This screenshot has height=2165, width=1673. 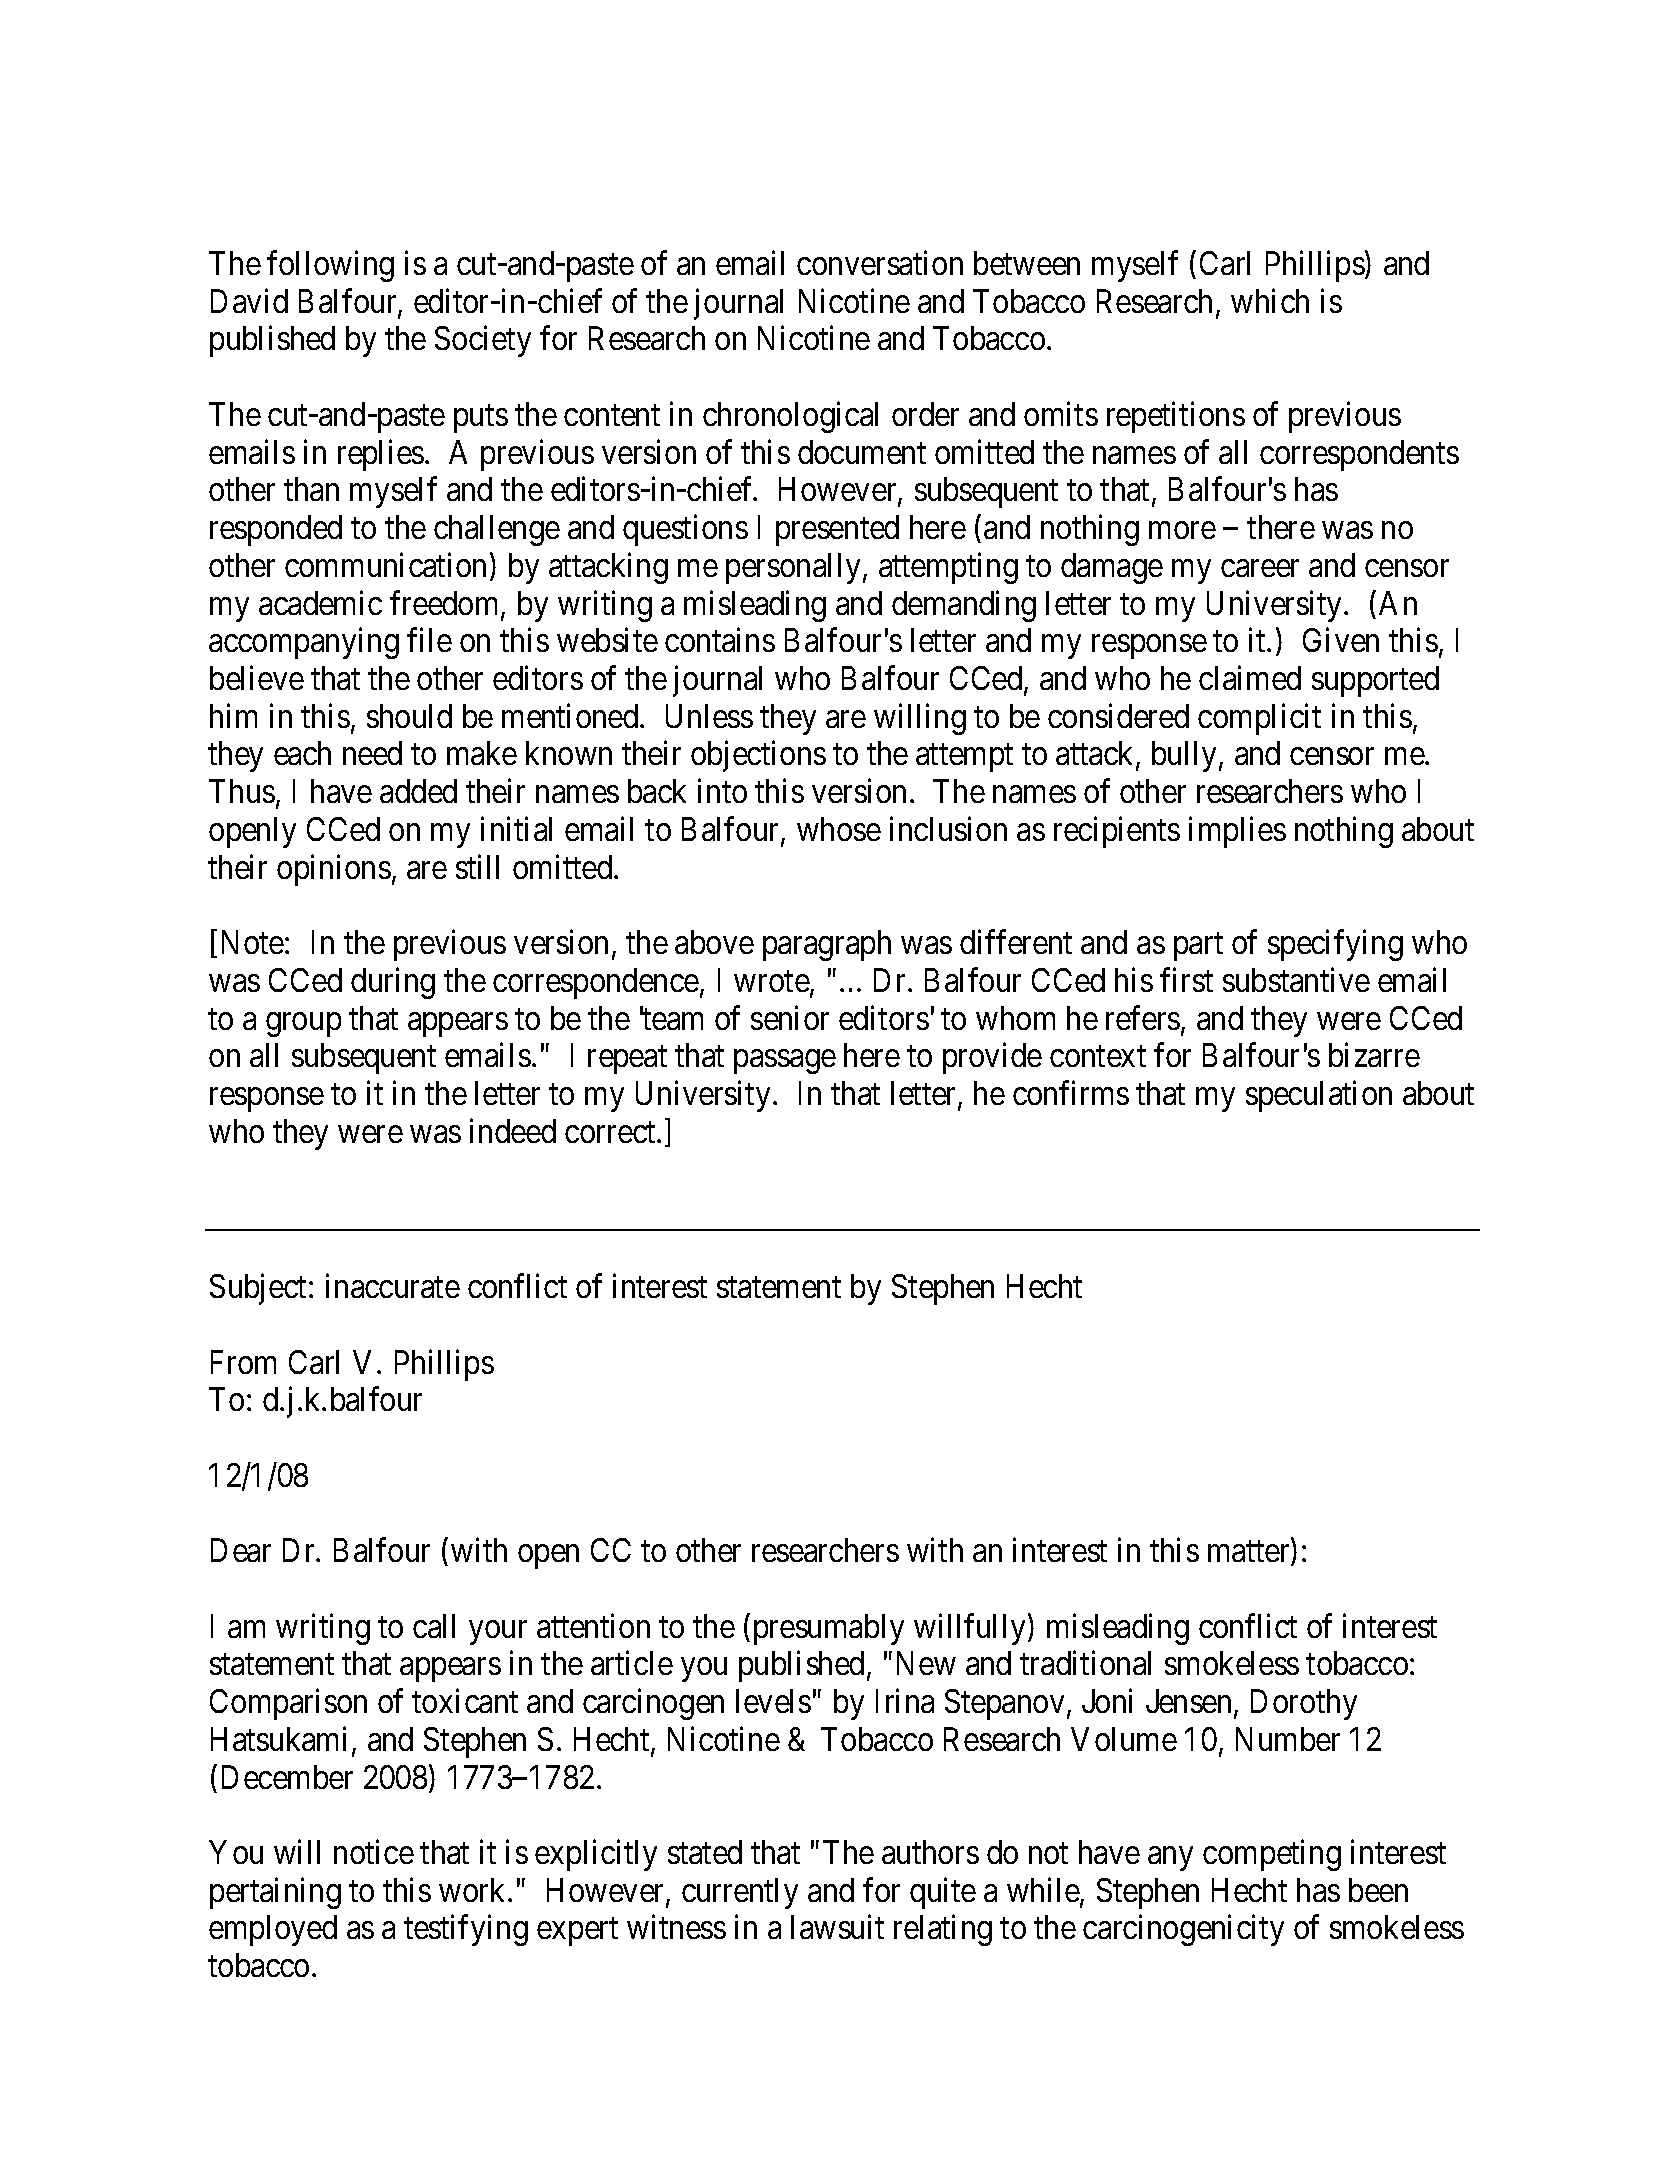 I want to click on inaccurate, so click(x=393, y=1286).
